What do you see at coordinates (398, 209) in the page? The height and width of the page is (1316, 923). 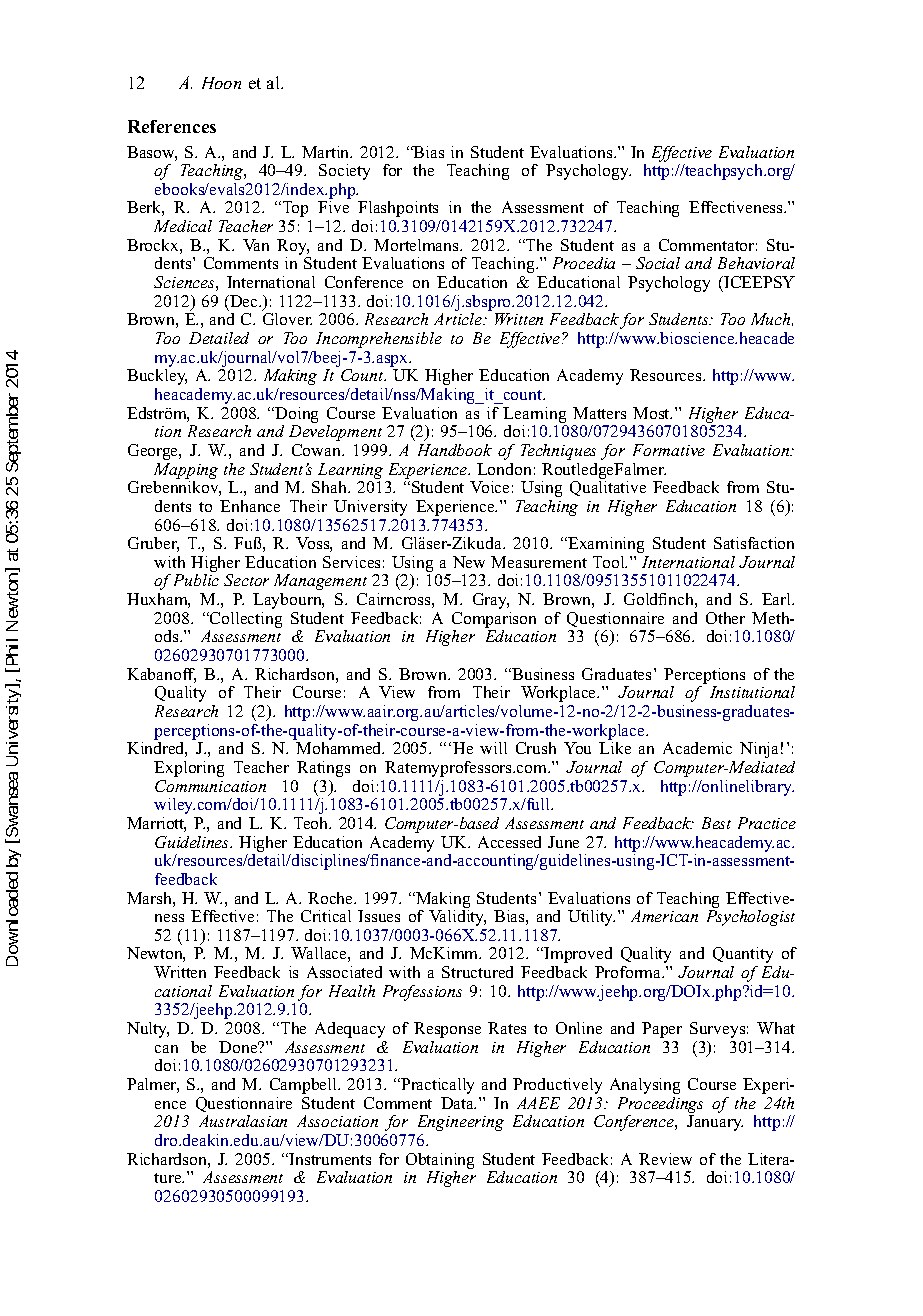 I see `Flashpoints` at bounding box center [398, 209].
